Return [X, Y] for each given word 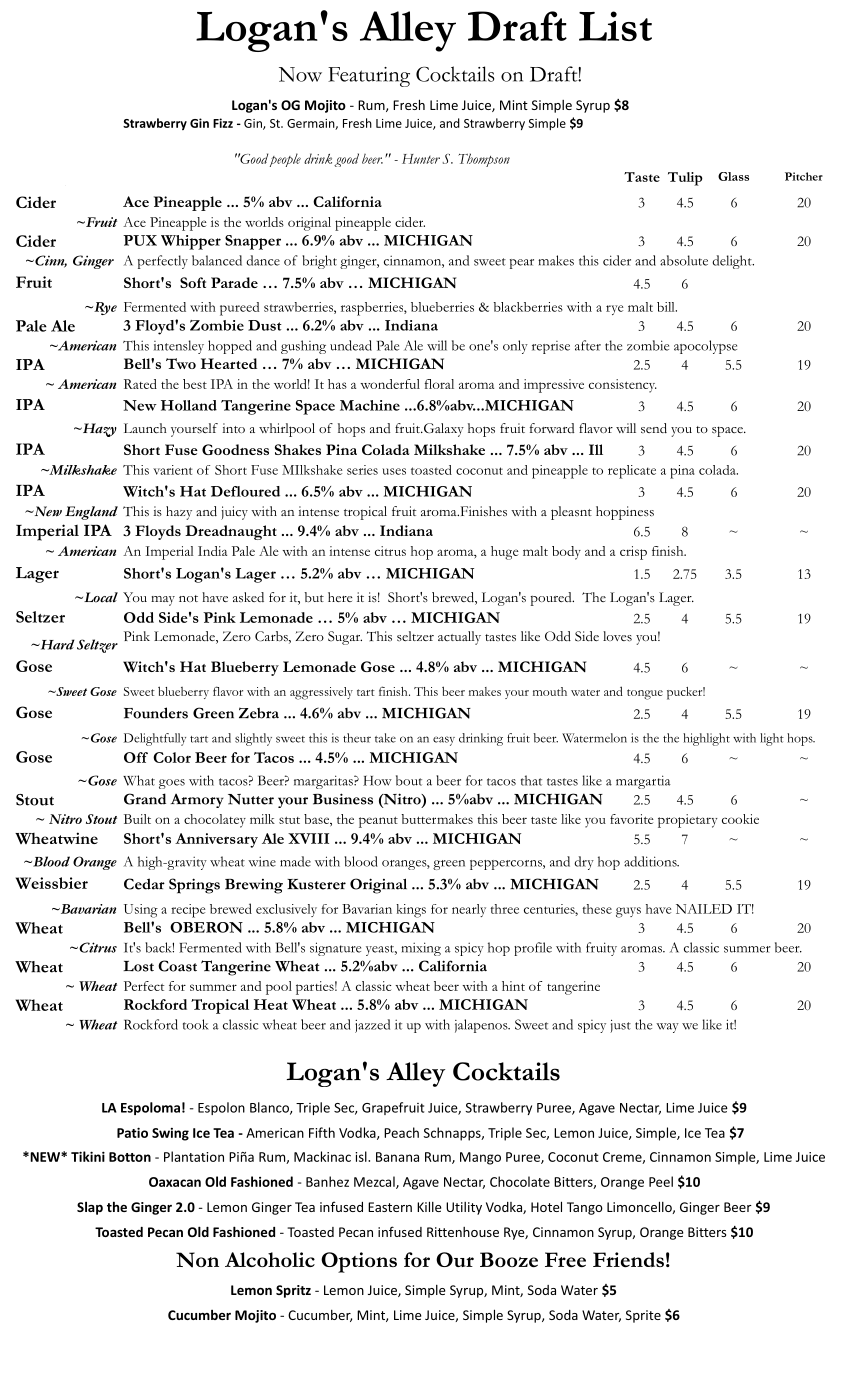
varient [173, 470]
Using [141, 911]
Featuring [369, 77]
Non [197, 1260]
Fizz [223, 123]
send [654, 428]
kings [411, 911]
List [615, 26]
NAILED [704, 909]
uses [394, 471]
